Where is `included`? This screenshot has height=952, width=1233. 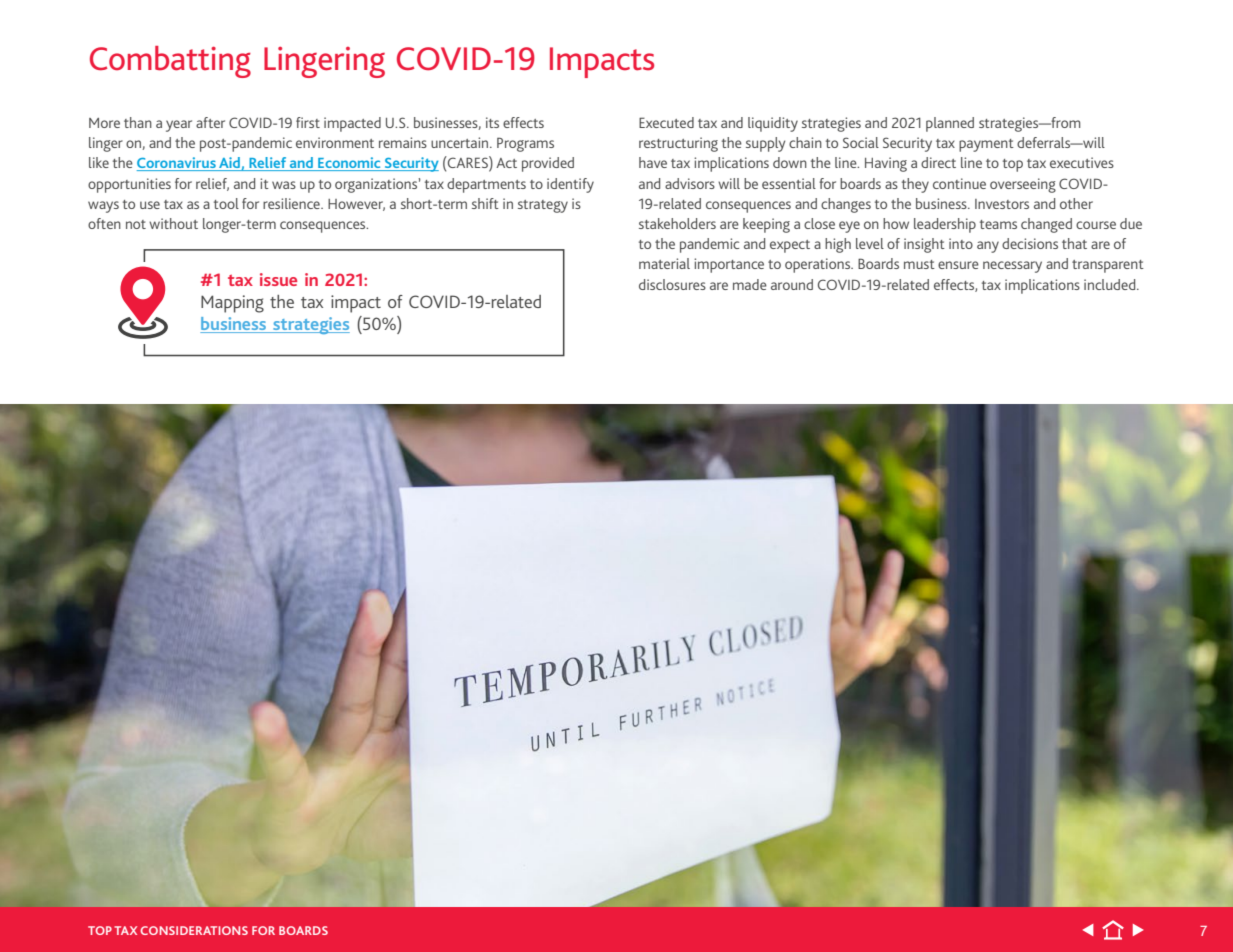
included is located at coordinates (1111, 284).
